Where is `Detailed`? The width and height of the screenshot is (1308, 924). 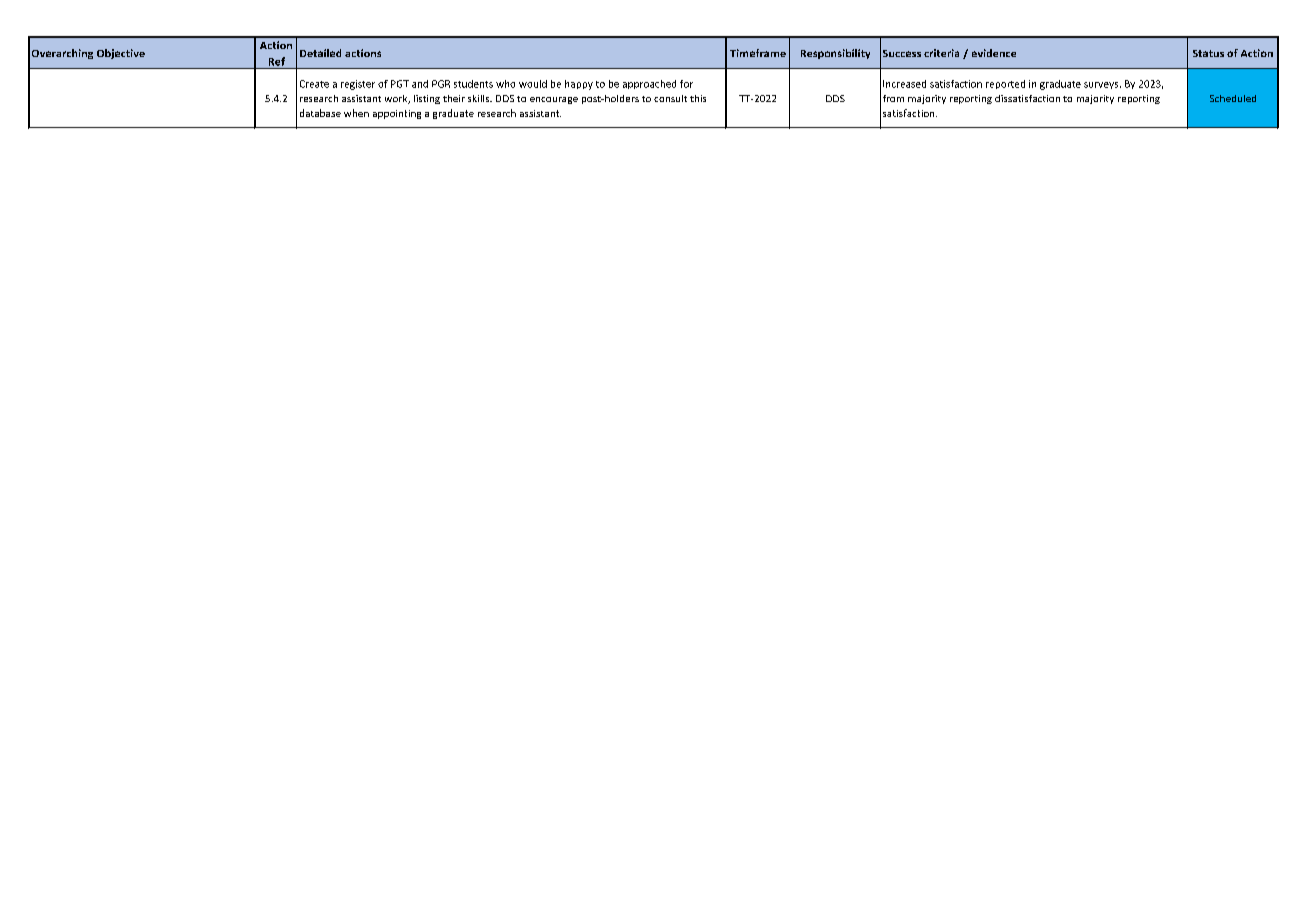
Detailed is located at coordinates (320, 53).
